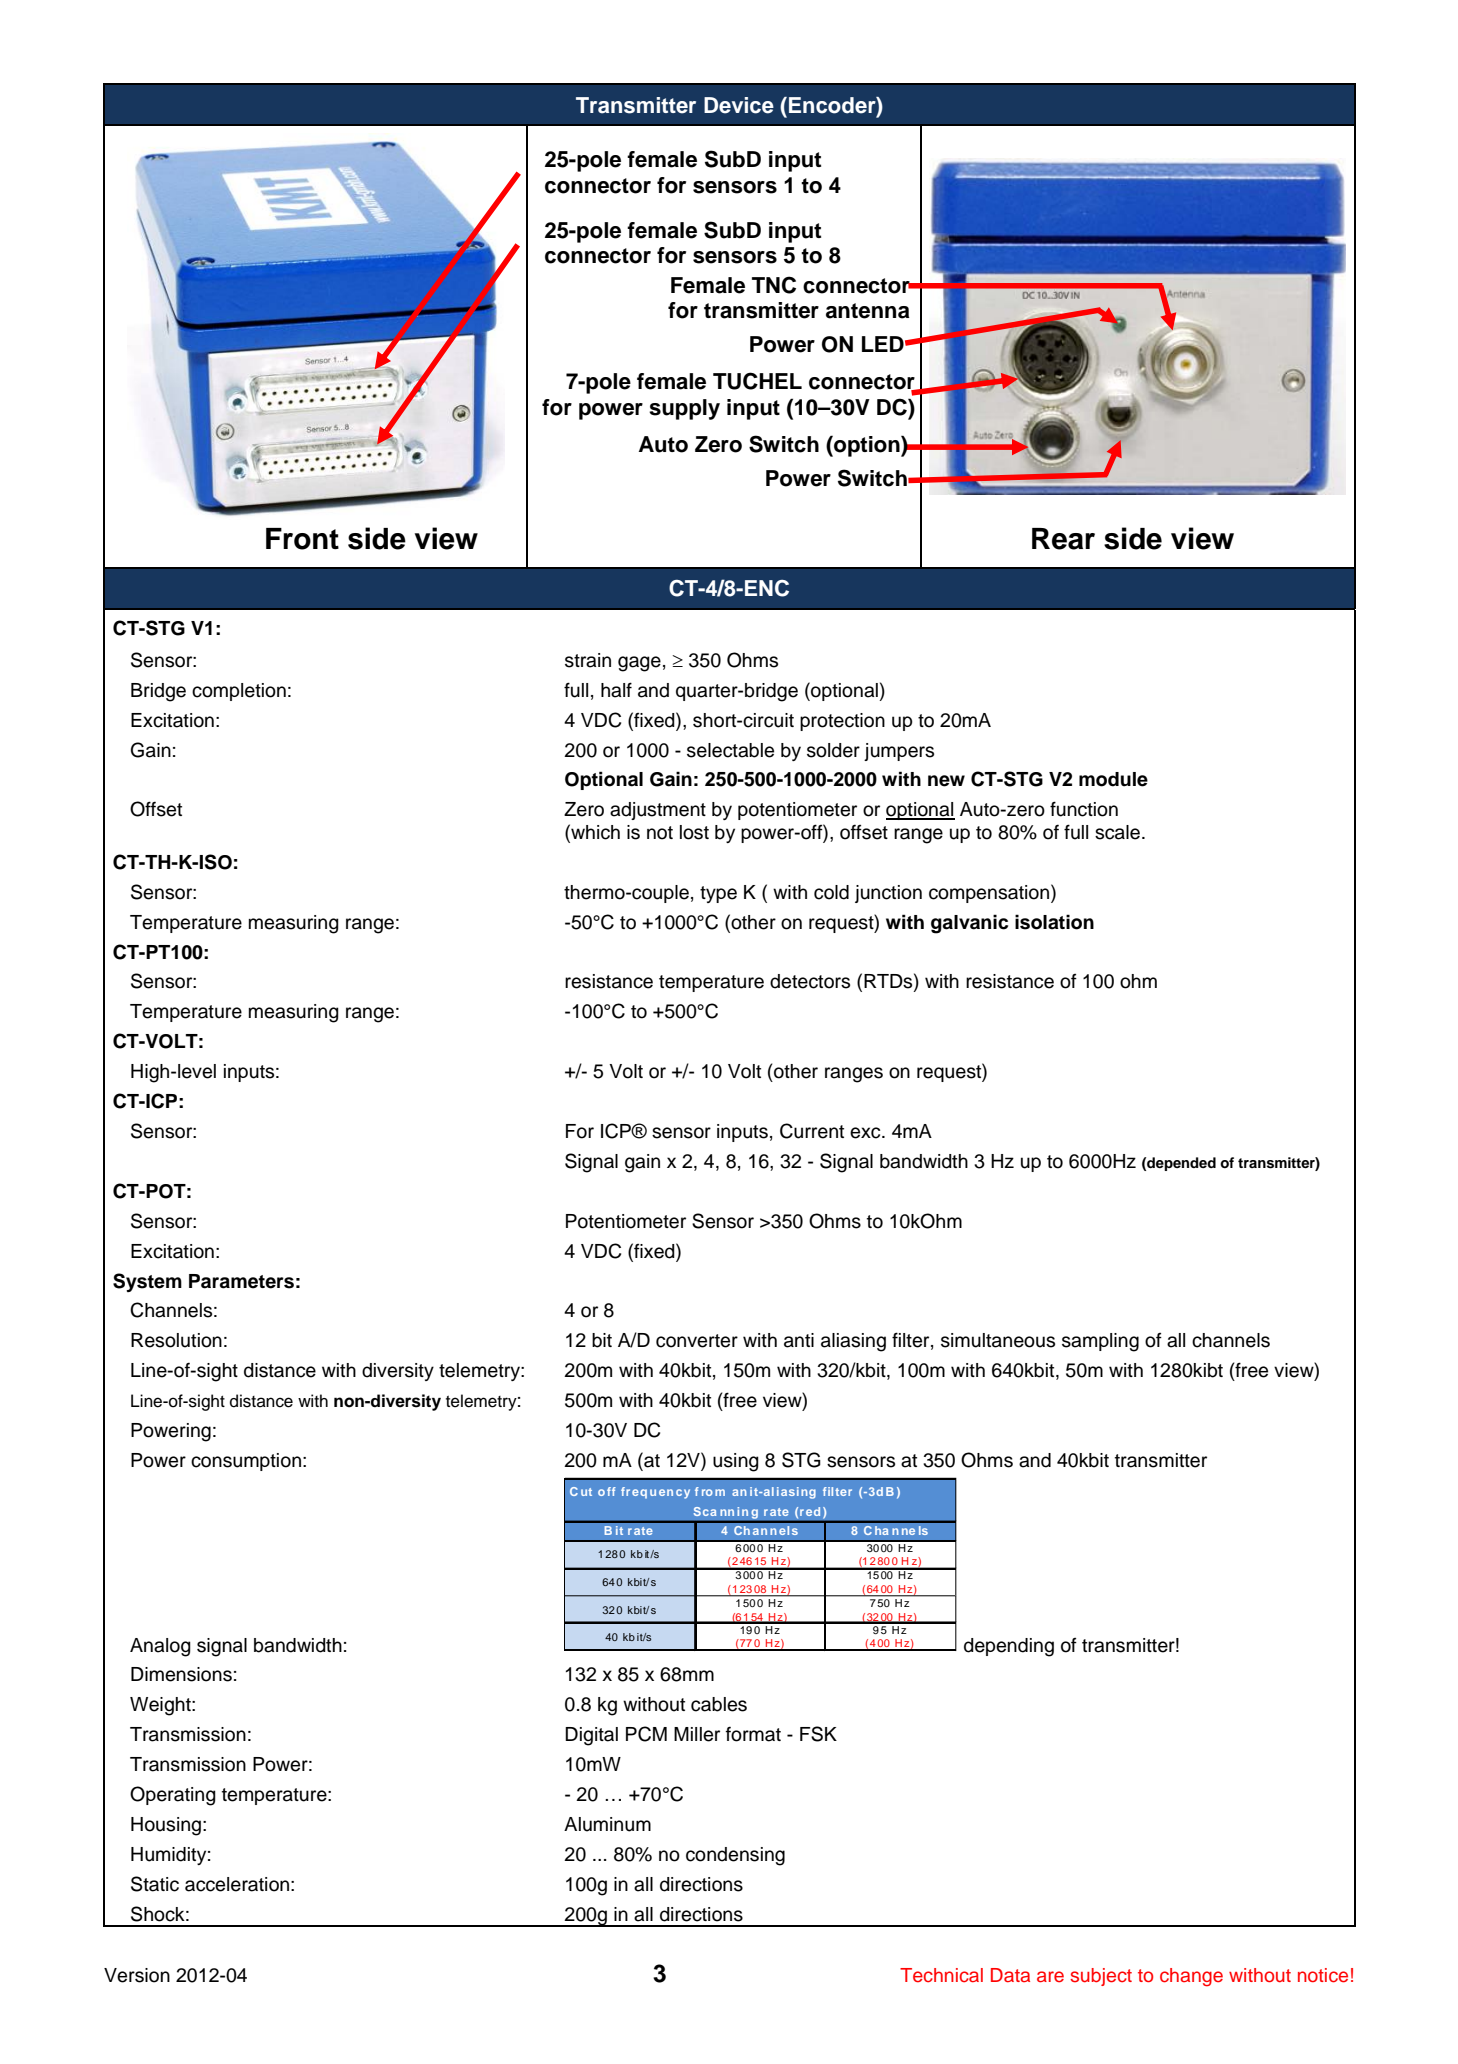 Image resolution: width=1458 pixels, height=2064 pixels. What do you see at coordinates (1191, 1977) in the screenshot?
I see `change` at bounding box center [1191, 1977].
